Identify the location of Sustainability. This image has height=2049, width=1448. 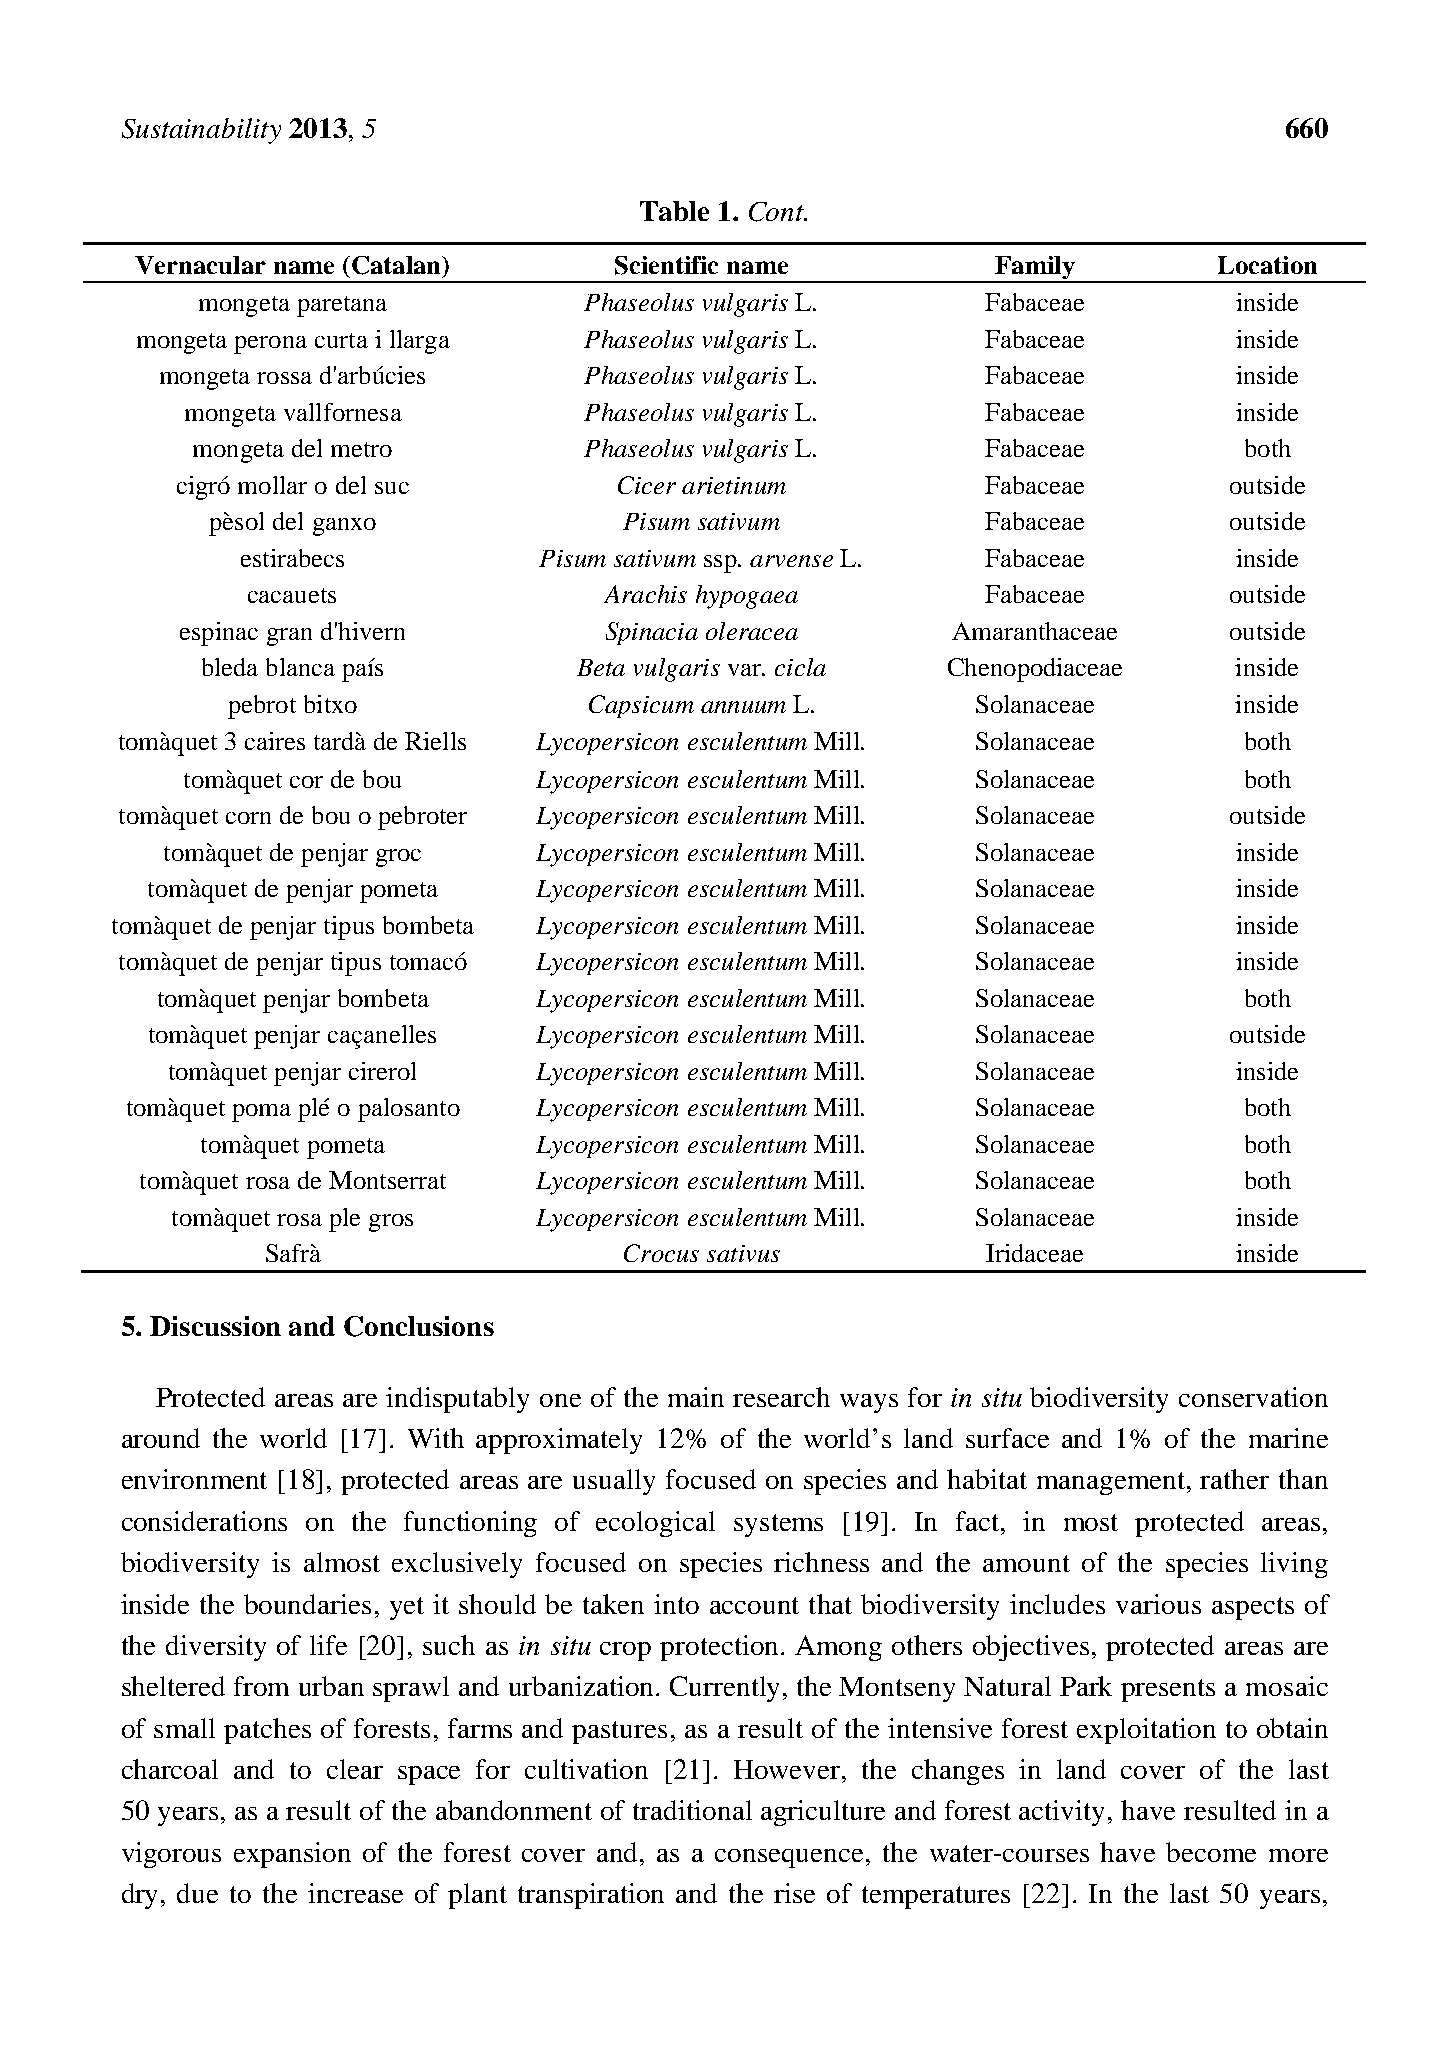
(201, 131).
